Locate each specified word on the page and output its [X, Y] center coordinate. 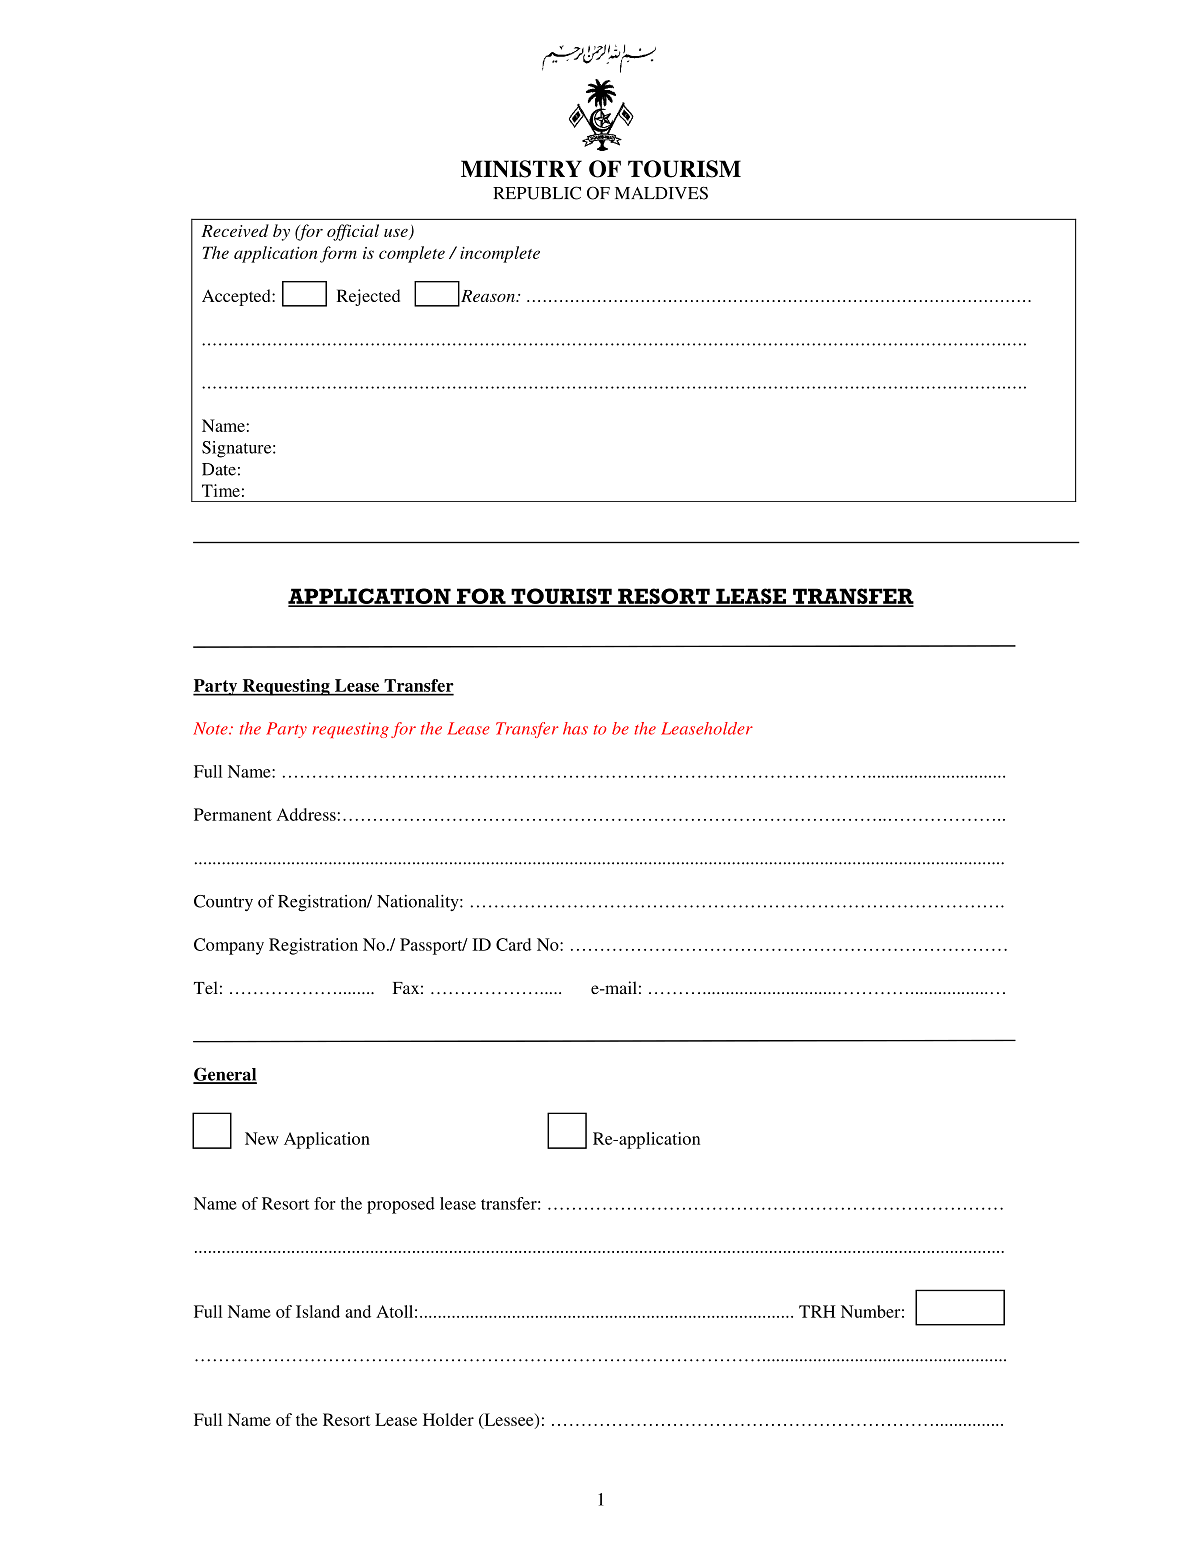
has [575, 728]
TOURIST [561, 597]
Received [235, 230]
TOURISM [684, 169]
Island [318, 1311]
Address [306, 814]
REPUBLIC [537, 193]
